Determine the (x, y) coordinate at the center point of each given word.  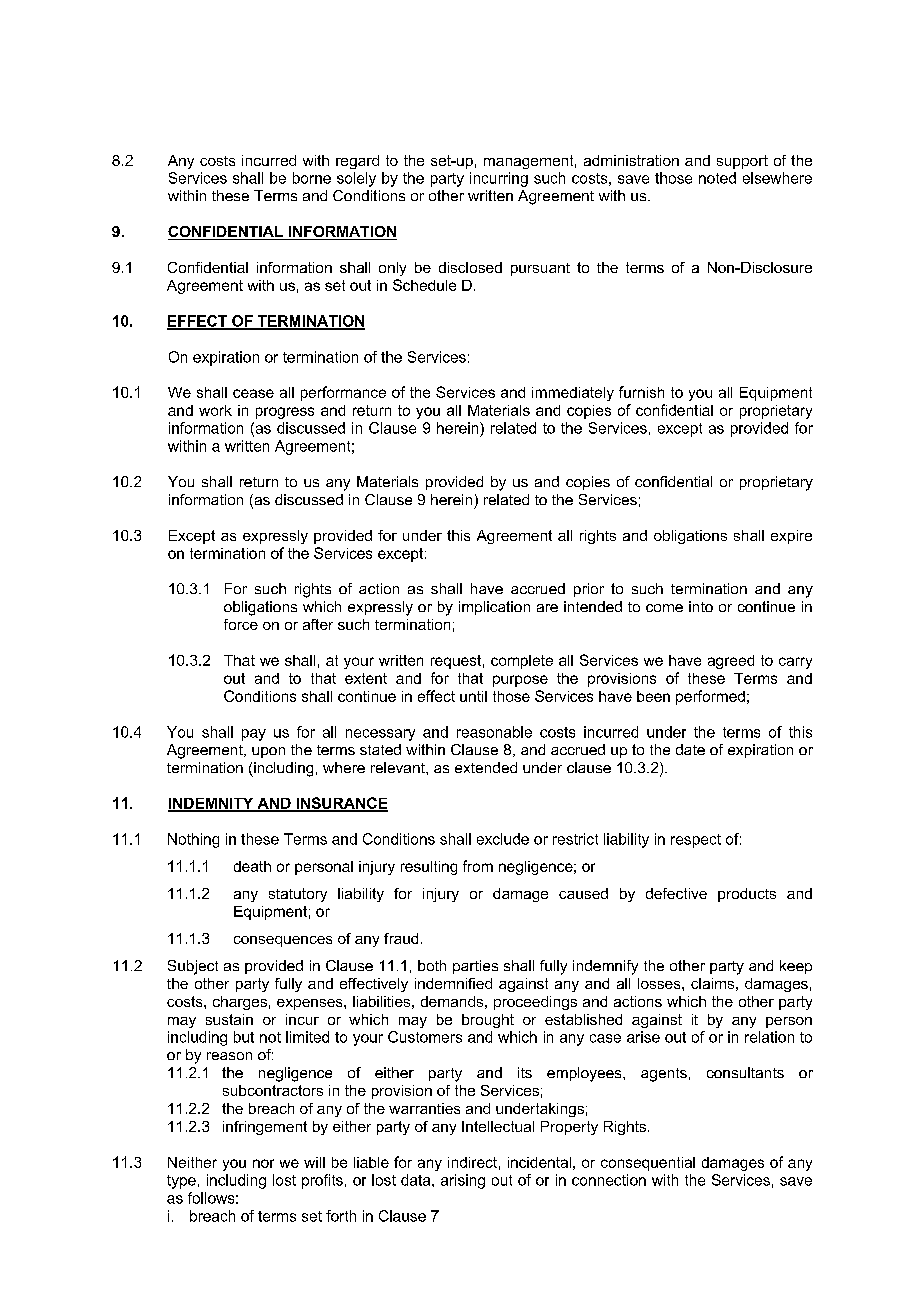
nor (263, 1163)
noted (717, 178)
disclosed (470, 267)
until (473, 696)
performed (710, 697)
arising (463, 1181)
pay (254, 735)
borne (312, 178)
